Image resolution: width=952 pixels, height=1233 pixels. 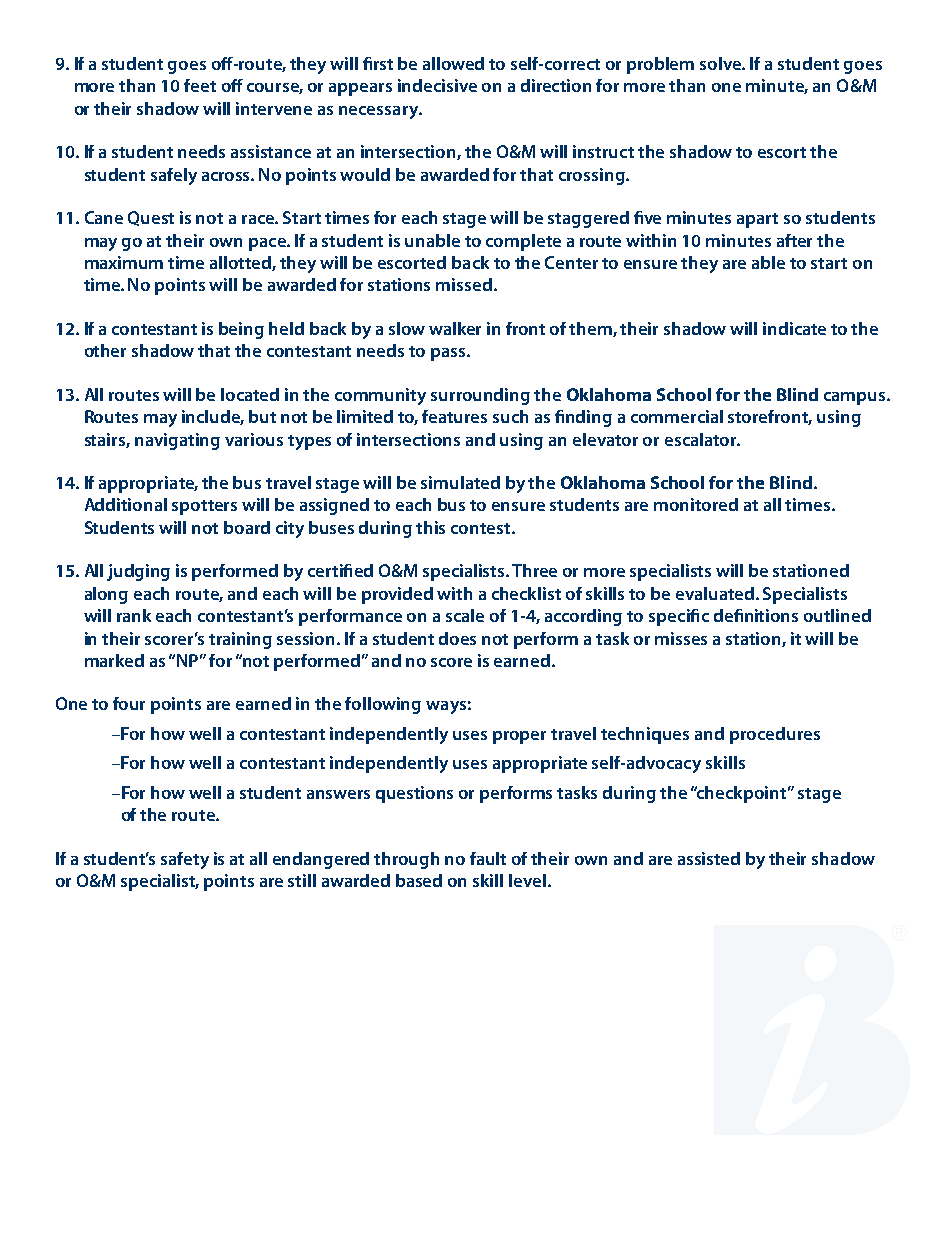 I want to click on feet, so click(x=200, y=85).
